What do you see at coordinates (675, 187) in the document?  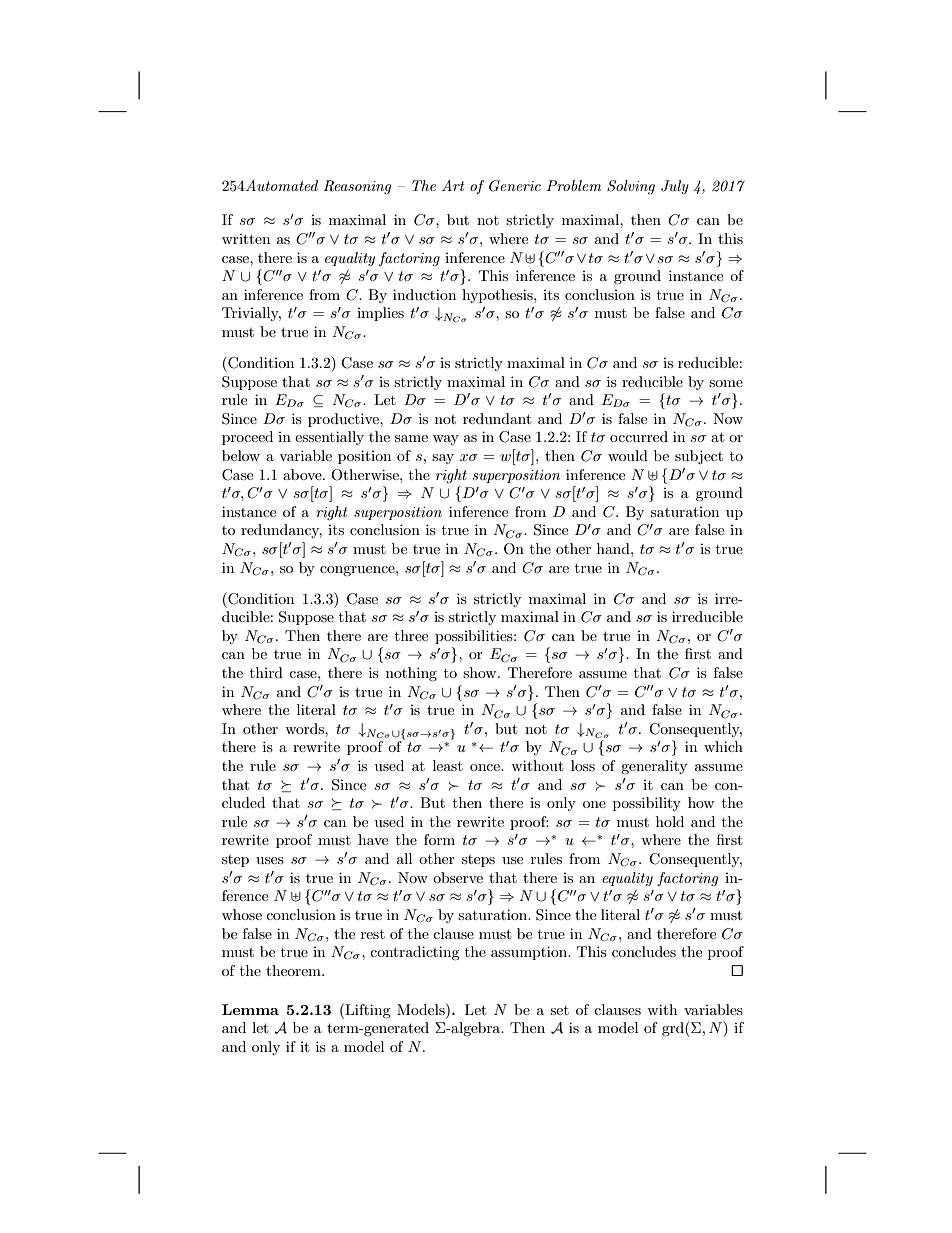 I see `July` at bounding box center [675, 187].
